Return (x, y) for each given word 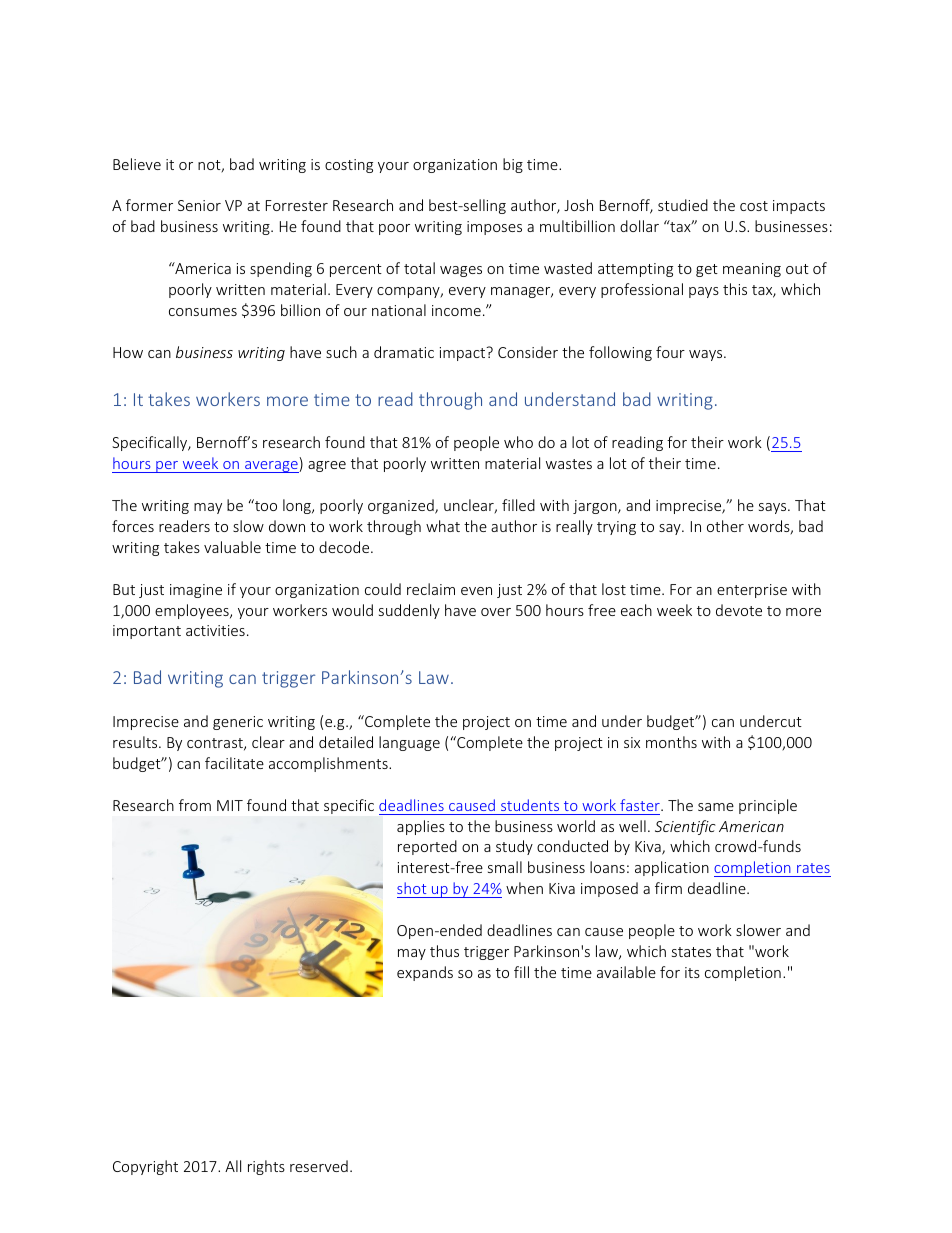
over (496, 612)
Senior (199, 205)
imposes (494, 228)
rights (266, 1167)
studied (683, 205)
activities (215, 630)
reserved (319, 1166)
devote (739, 610)
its (692, 972)
